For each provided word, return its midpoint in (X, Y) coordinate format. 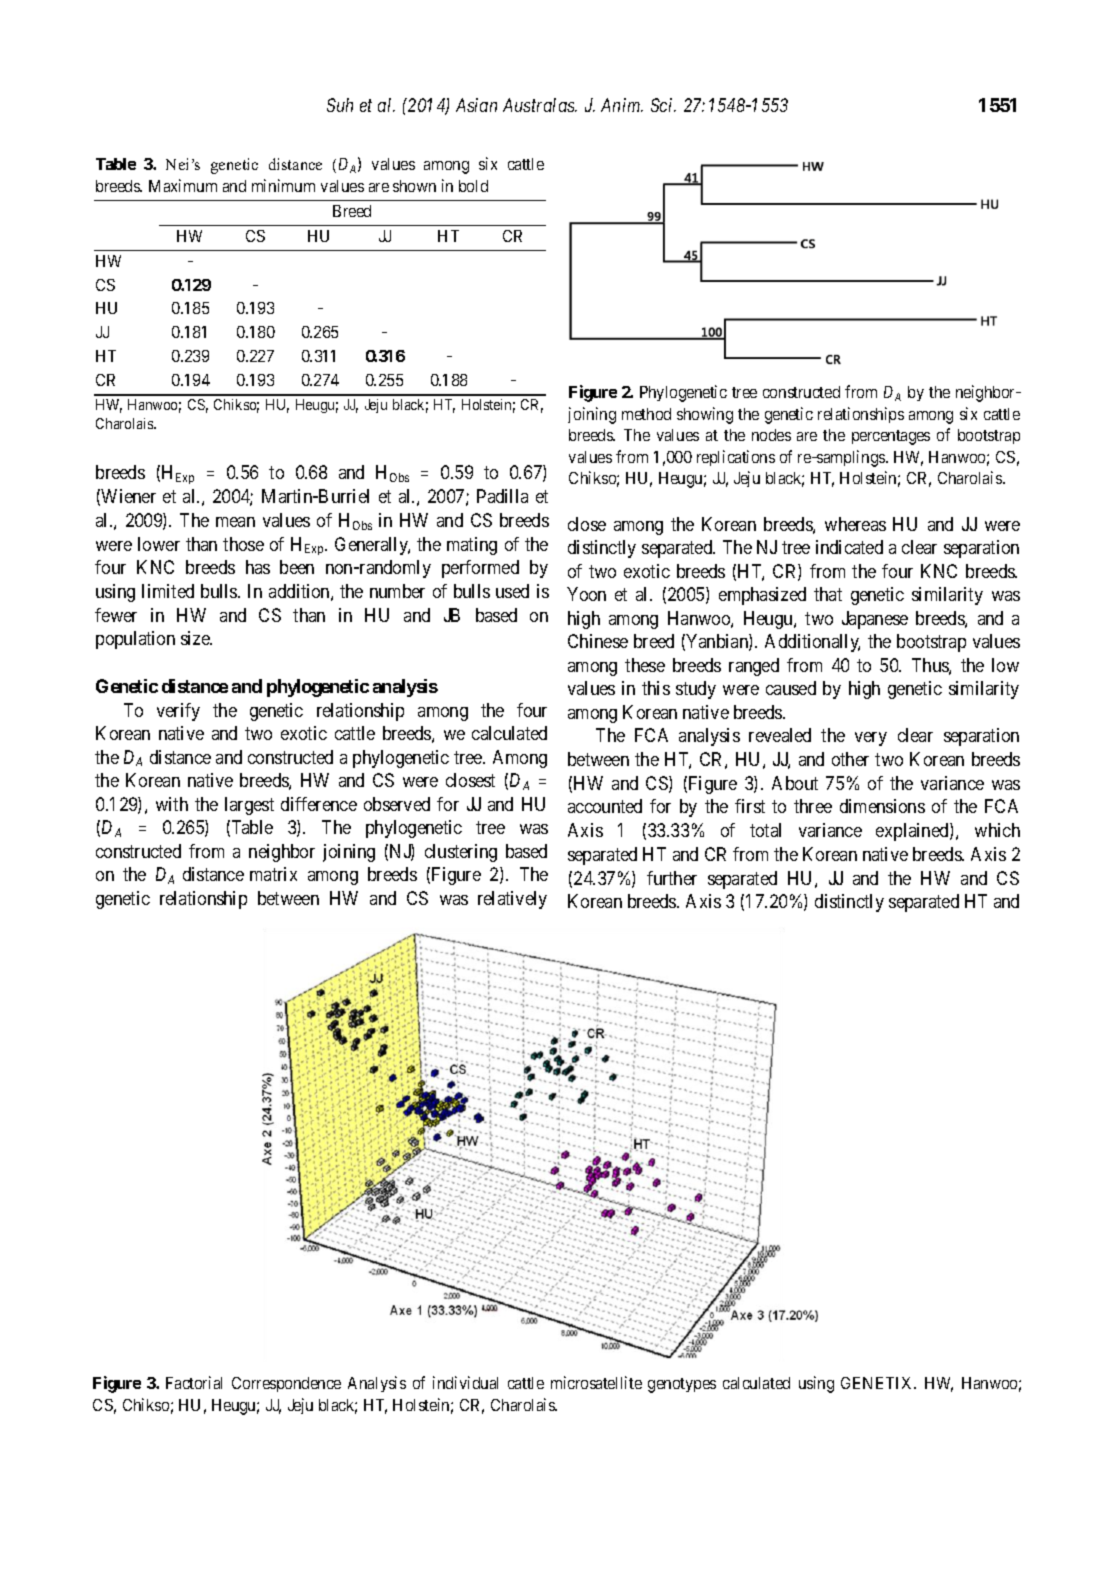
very (871, 739)
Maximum (183, 185)
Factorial (194, 1382)
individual (465, 1382)
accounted (605, 806)
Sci (663, 105)
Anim (622, 105)
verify (178, 712)
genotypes (682, 1385)
